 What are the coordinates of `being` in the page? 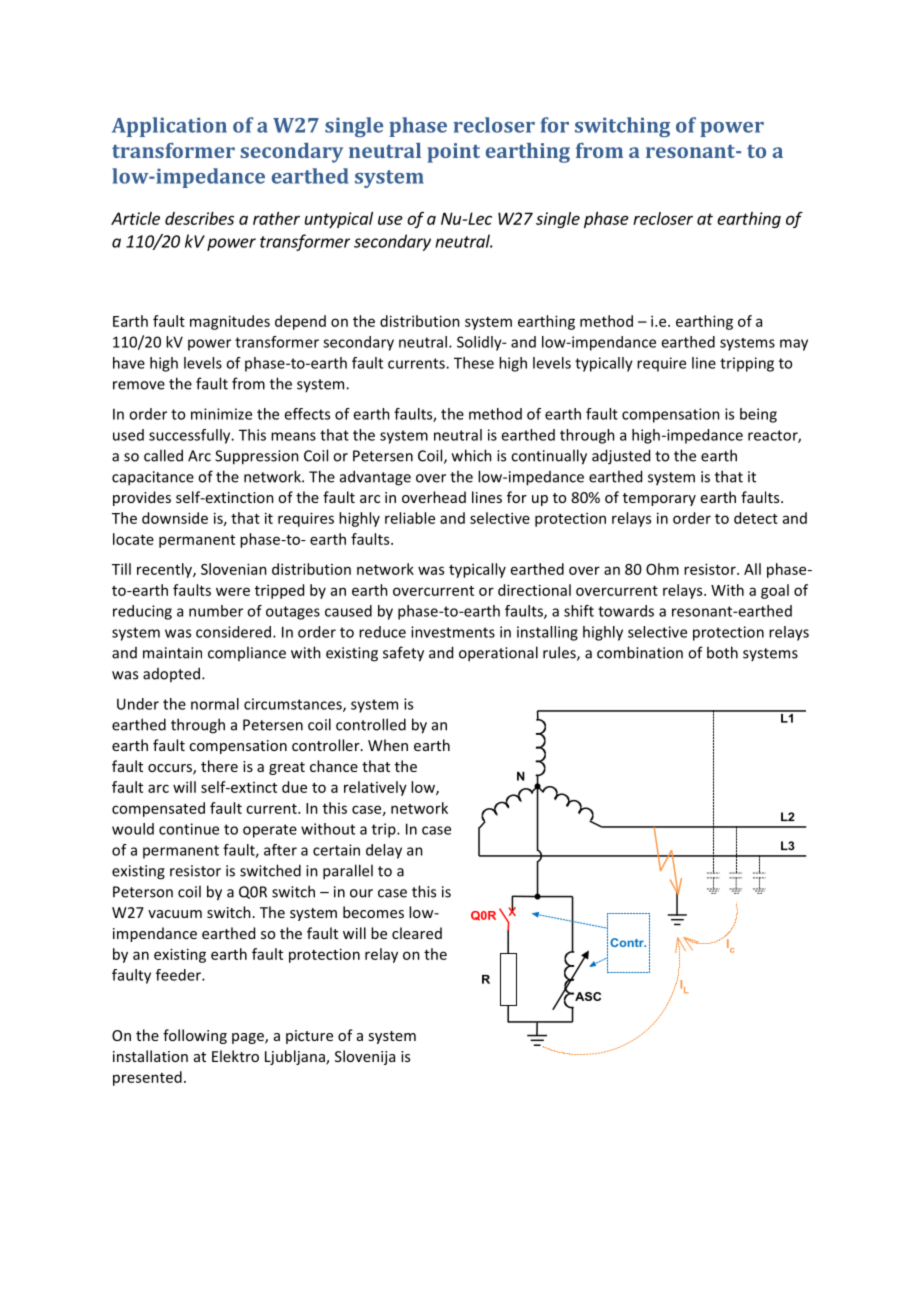 It's located at (758, 415).
